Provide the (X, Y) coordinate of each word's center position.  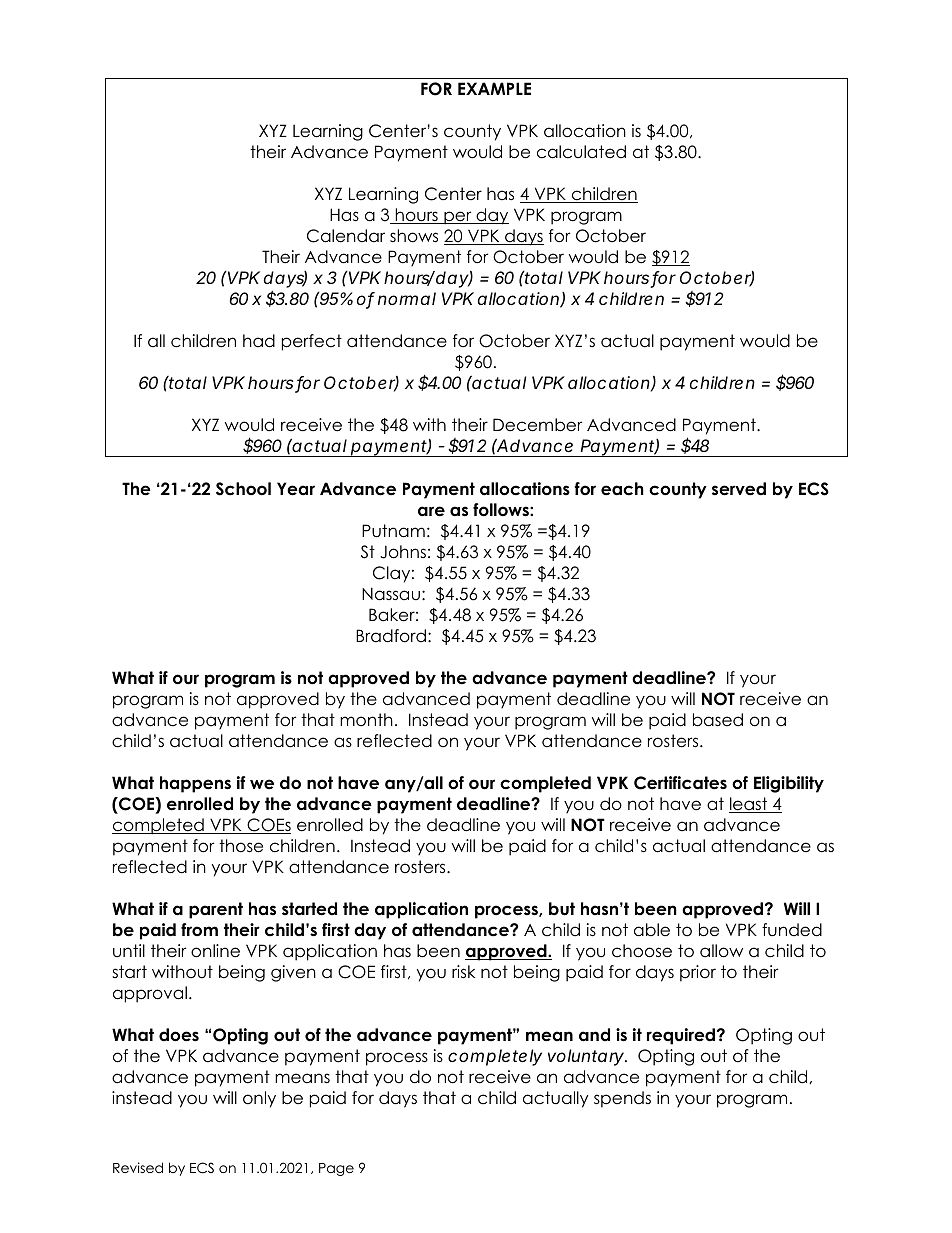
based (718, 720)
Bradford (391, 636)
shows (414, 236)
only (259, 1099)
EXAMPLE (494, 88)
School (243, 489)
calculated (581, 152)
